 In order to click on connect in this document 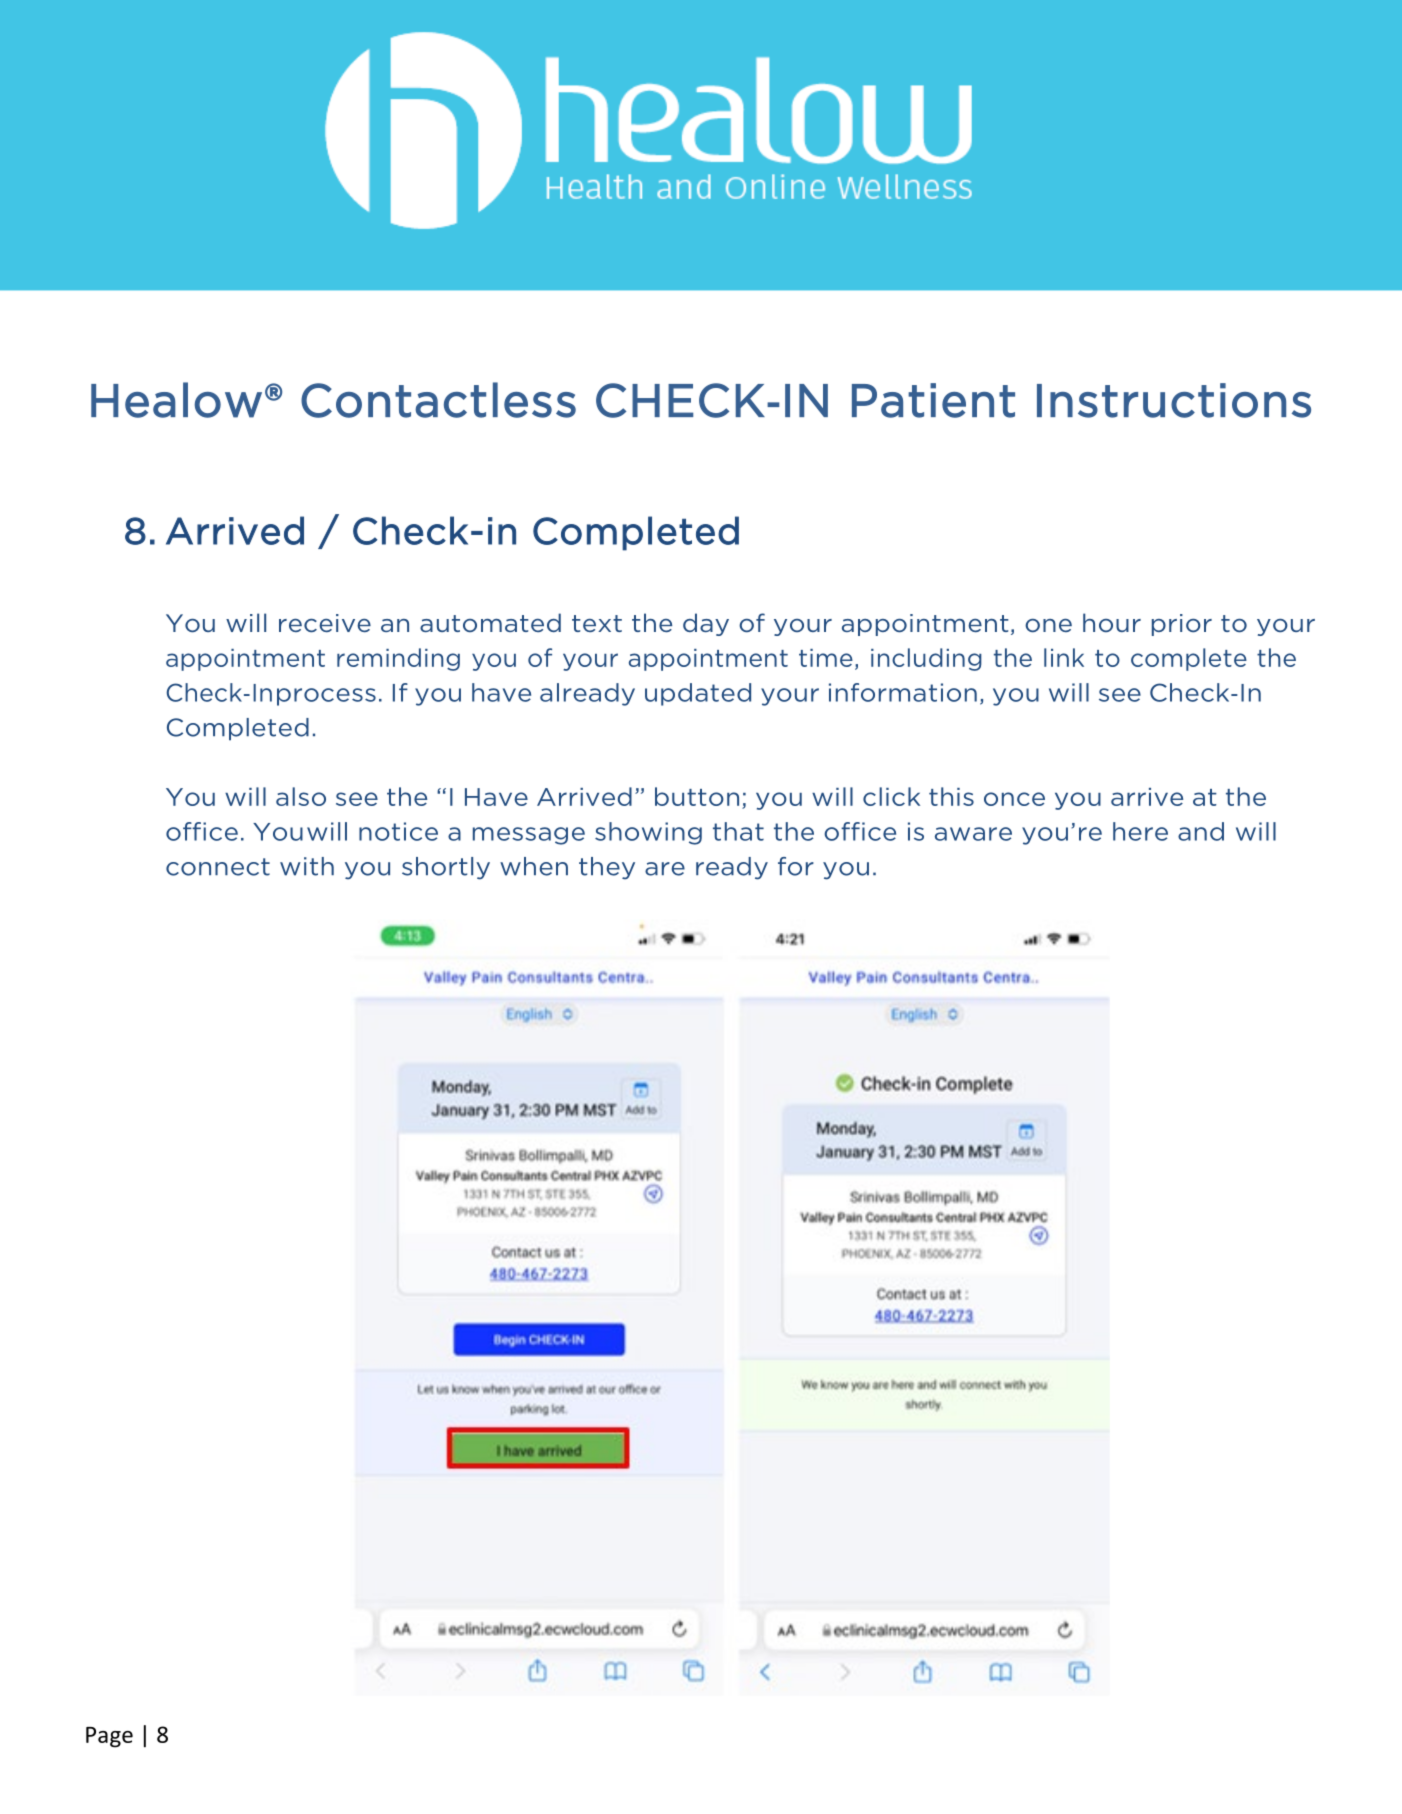, I will do `click(218, 867)`.
